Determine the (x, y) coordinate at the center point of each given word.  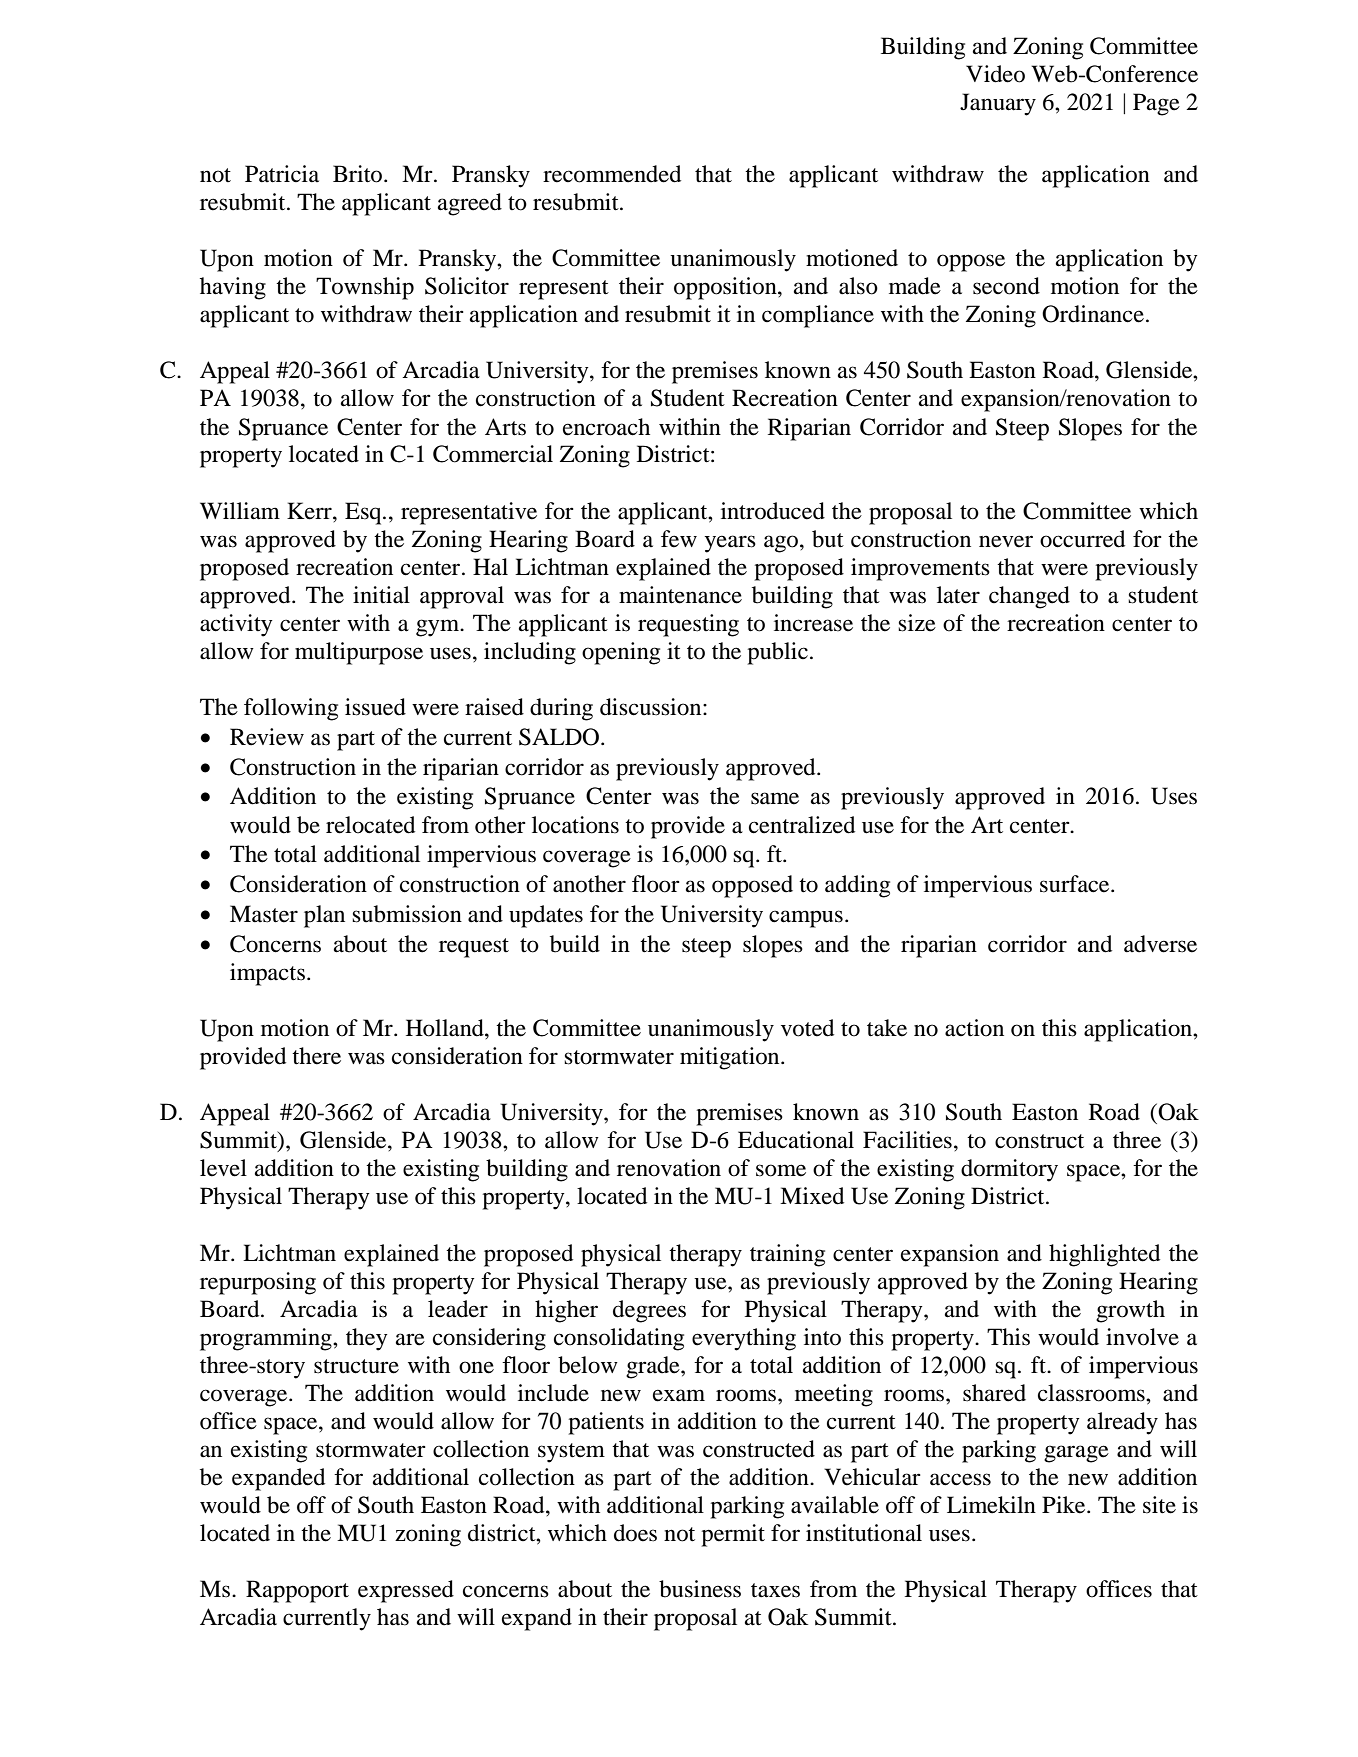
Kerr (310, 511)
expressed (406, 1591)
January (998, 104)
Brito (359, 174)
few (679, 539)
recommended (612, 174)
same (775, 798)
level (223, 1168)
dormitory (1009, 1170)
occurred (1082, 539)
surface (1076, 884)
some (781, 1170)
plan (324, 916)
